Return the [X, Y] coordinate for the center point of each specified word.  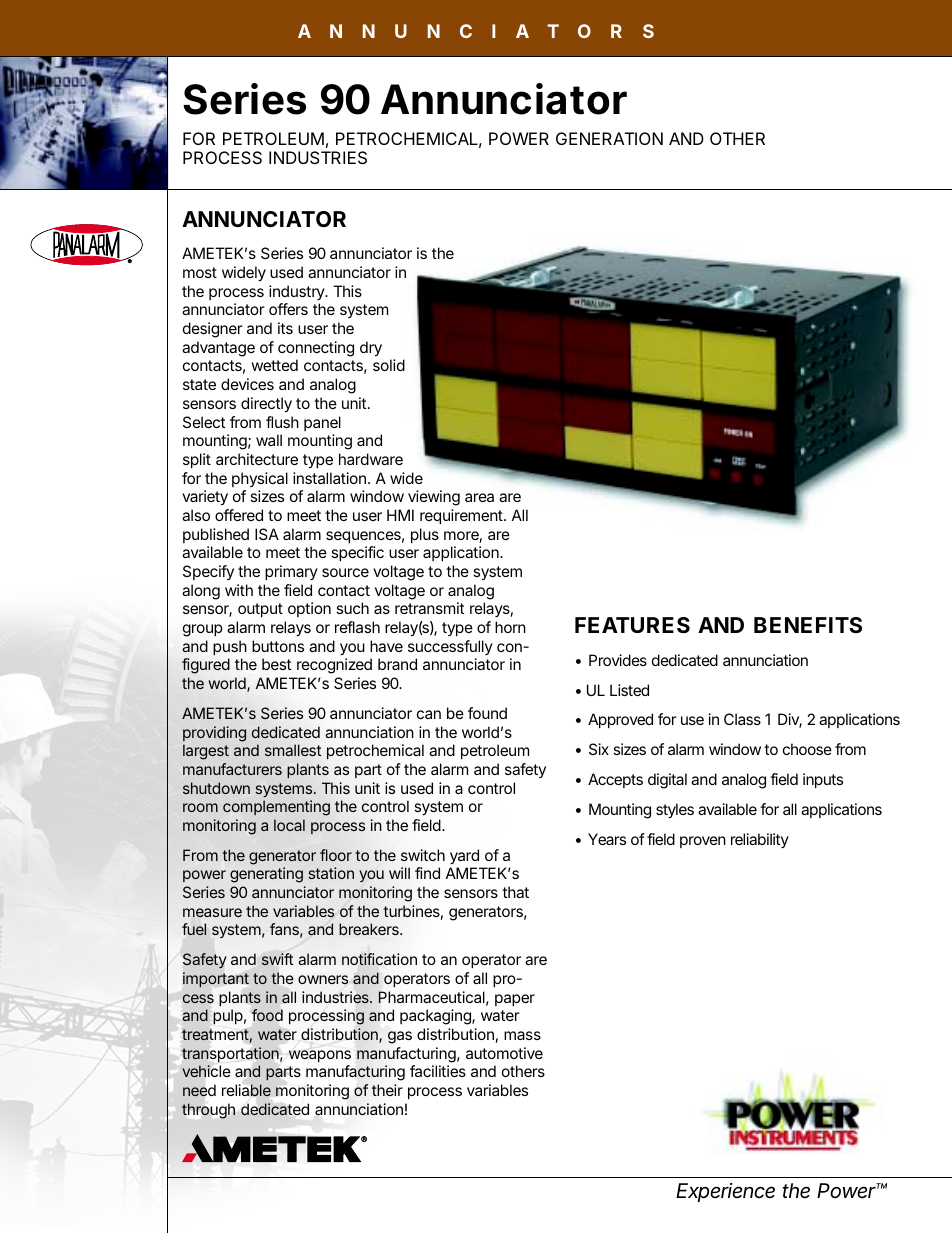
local [289, 825]
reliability [760, 840]
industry [298, 292]
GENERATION [609, 138]
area [479, 497]
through [208, 1111]
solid [389, 365]
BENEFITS [808, 625]
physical [260, 479]
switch [423, 855]
